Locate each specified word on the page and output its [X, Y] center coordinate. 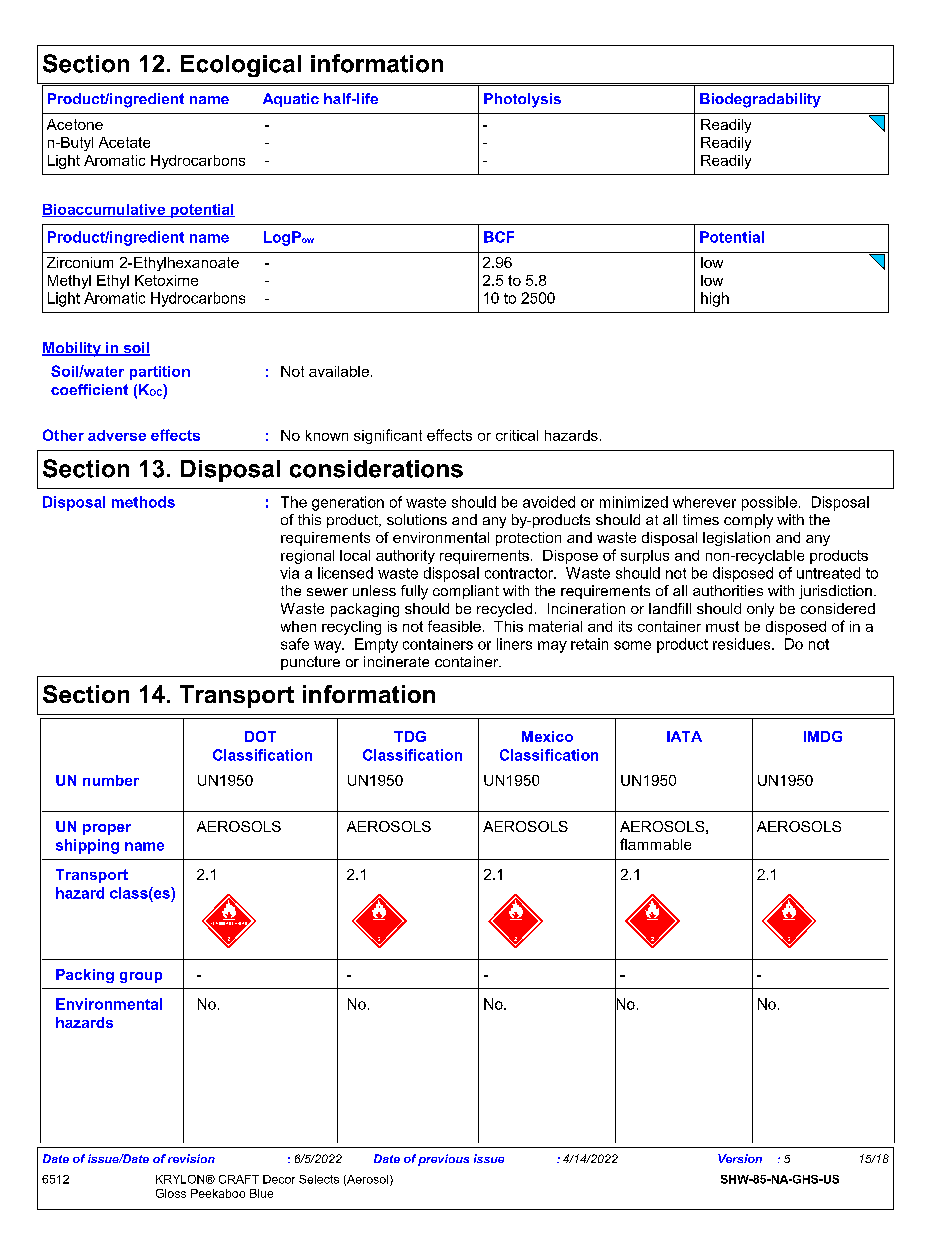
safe [295, 644]
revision [191, 1158]
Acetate [124, 142]
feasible [454, 626]
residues [743, 644]
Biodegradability [760, 100]
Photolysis [522, 100]
